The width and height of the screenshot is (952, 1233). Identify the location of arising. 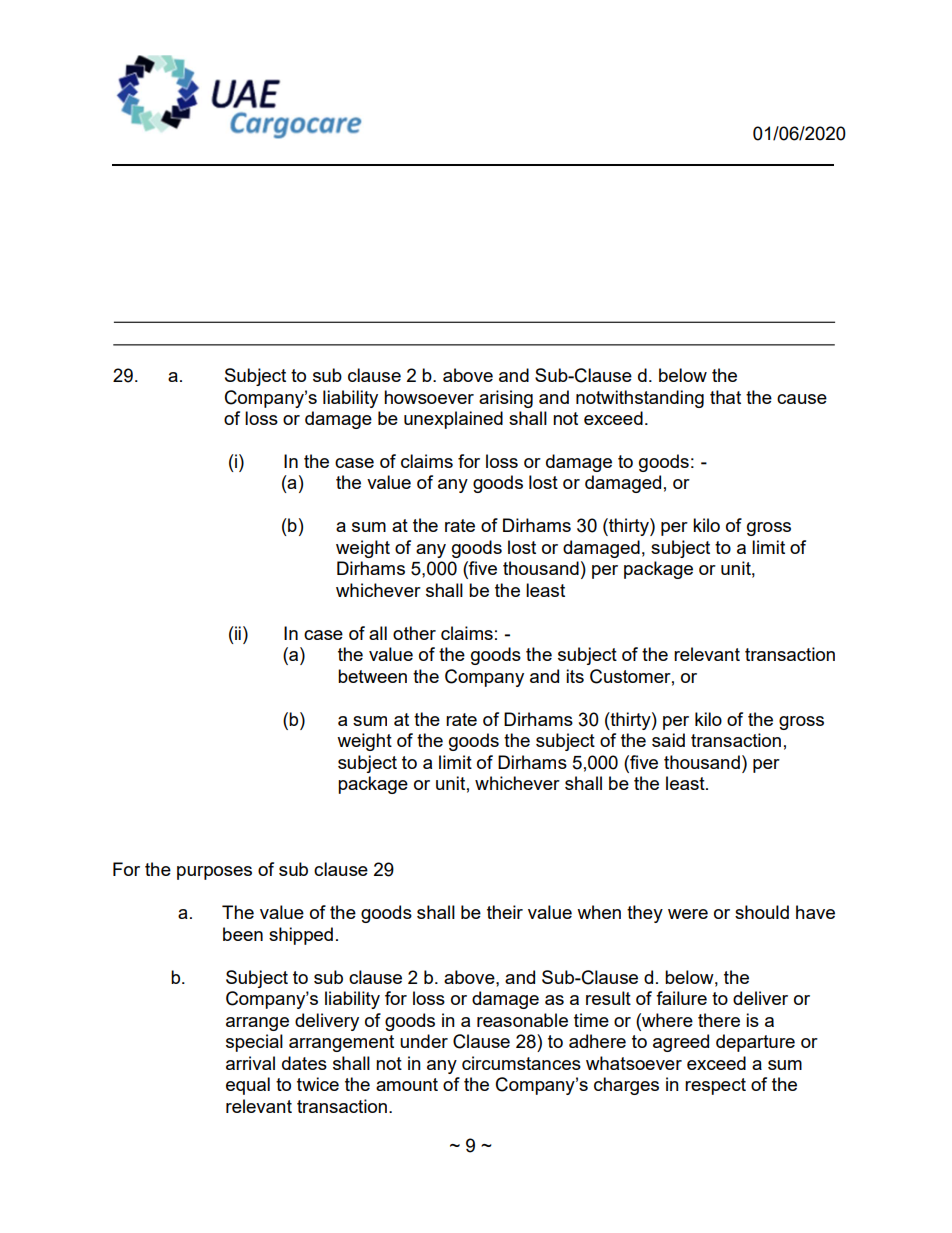
(506, 399).
